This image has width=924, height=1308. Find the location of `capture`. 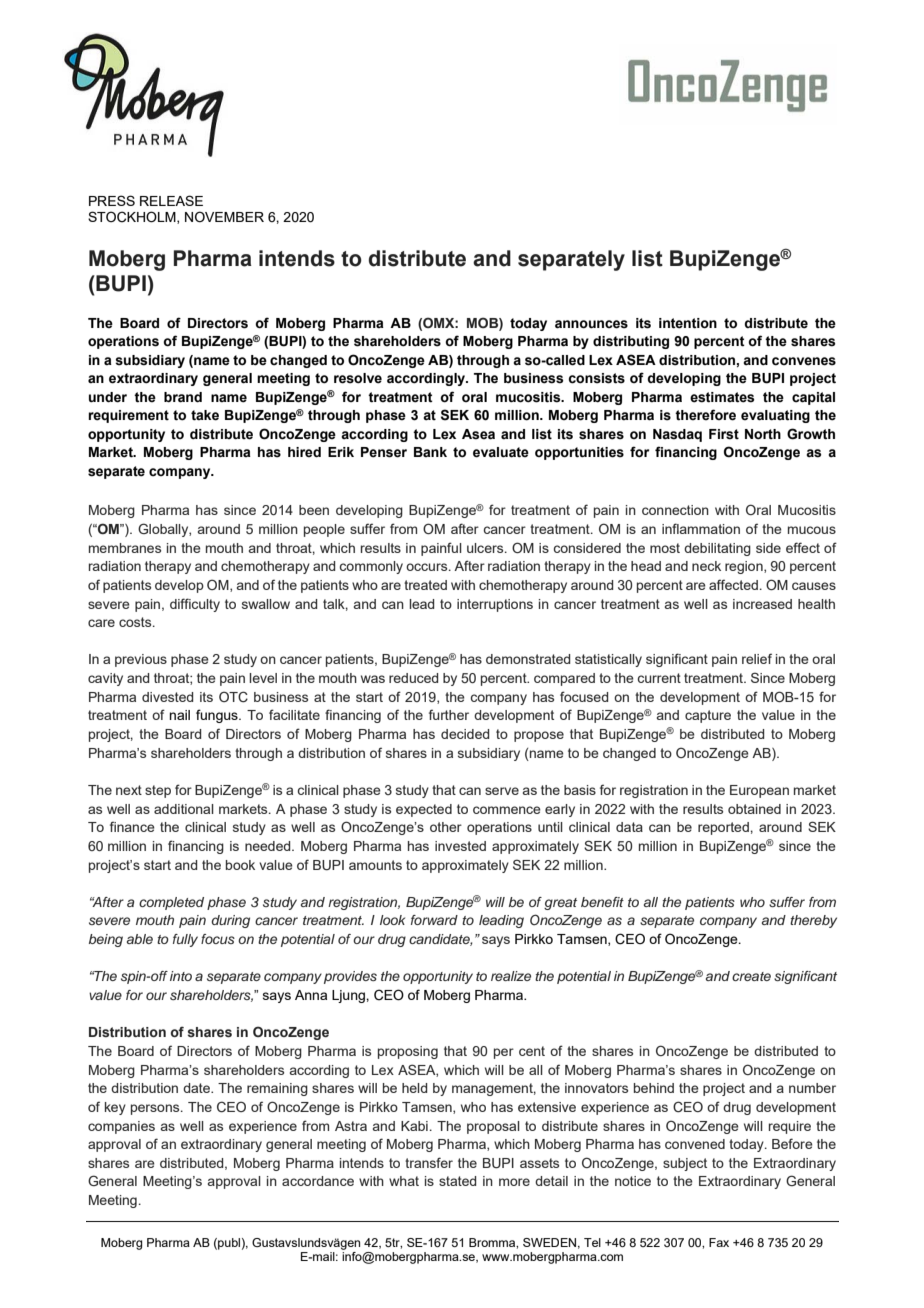

capture is located at coordinates (708, 716).
